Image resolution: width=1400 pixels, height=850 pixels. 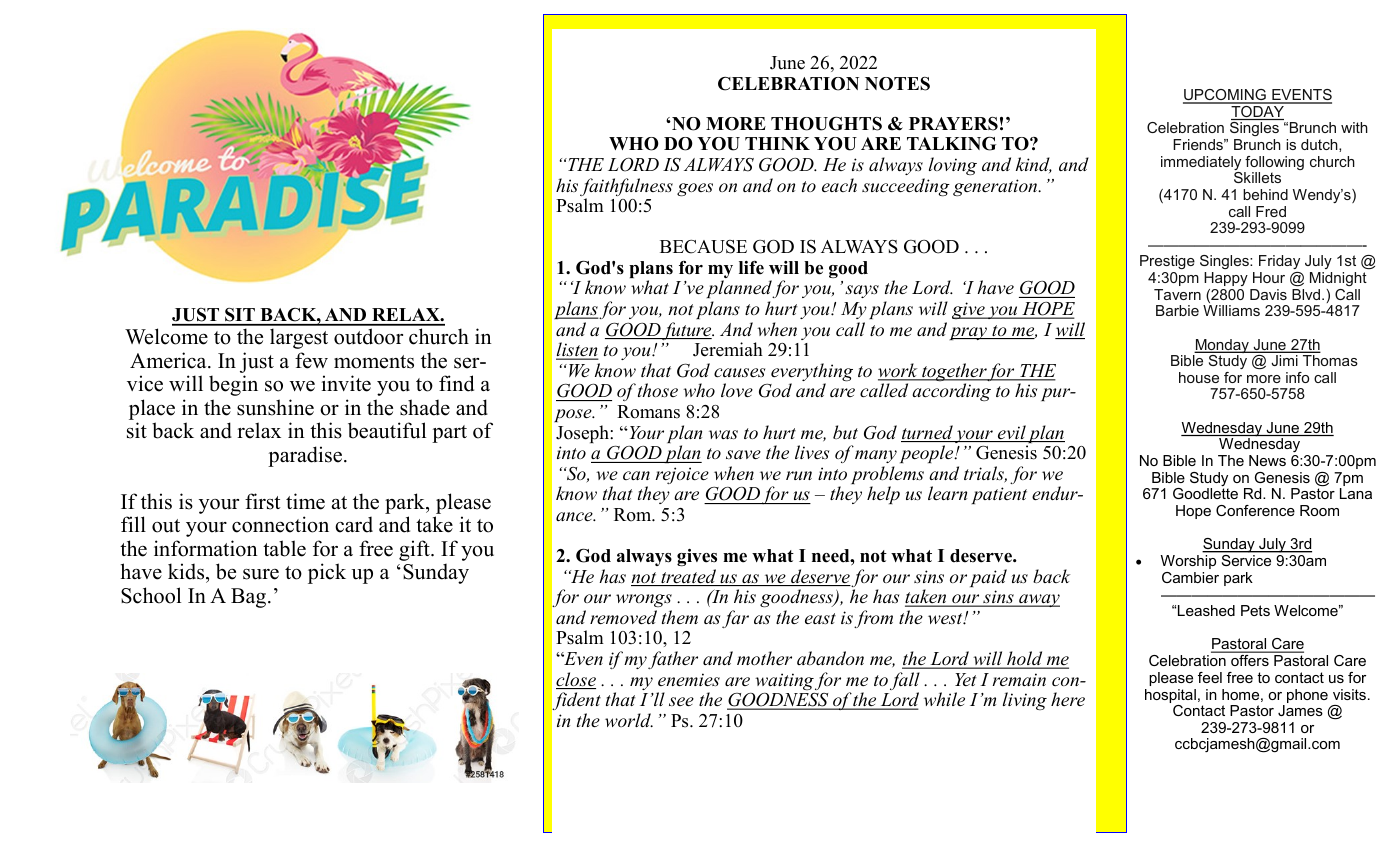 I want to click on see, so click(x=681, y=701).
